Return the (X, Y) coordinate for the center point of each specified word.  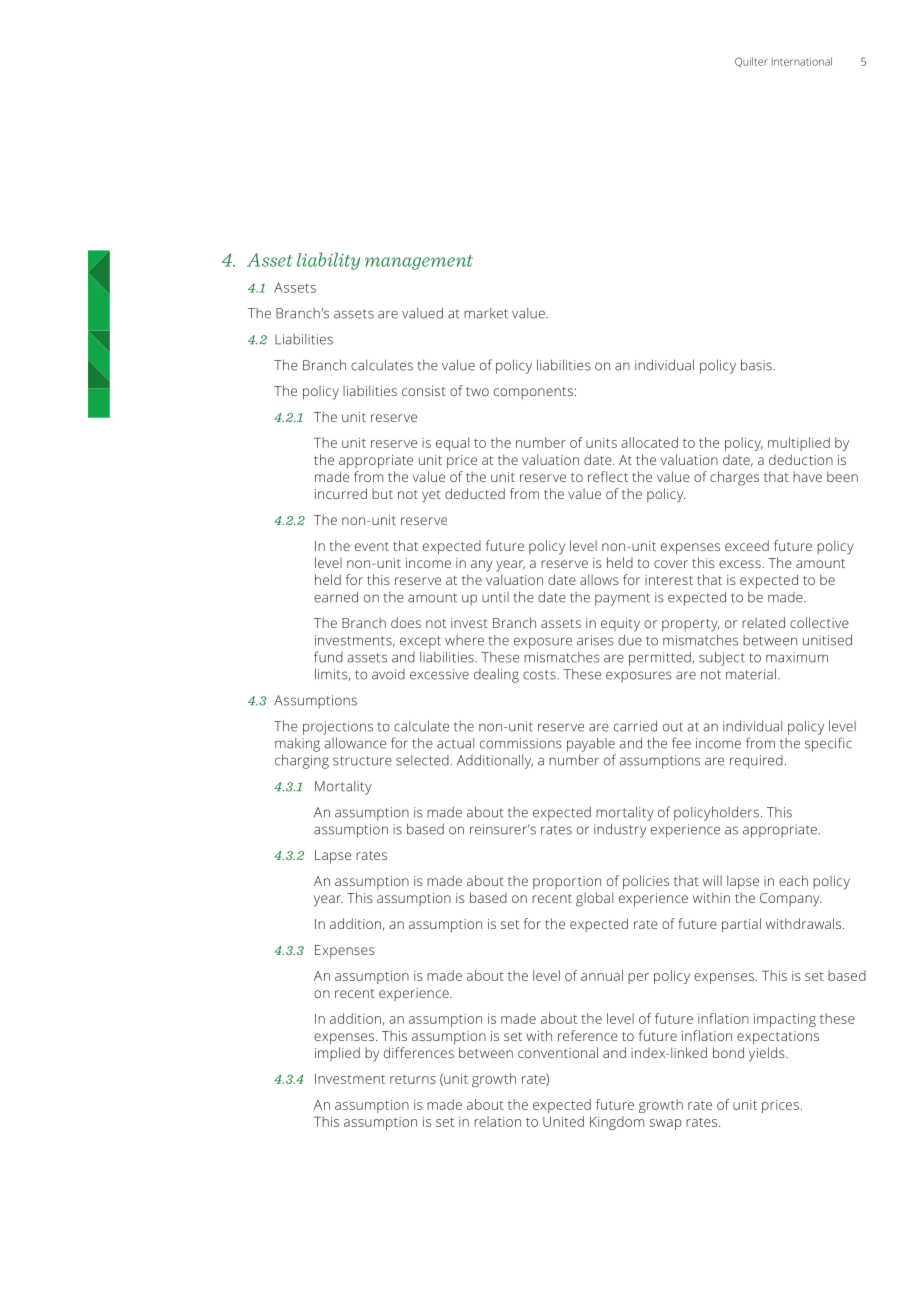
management (419, 262)
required (756, 762)
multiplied (799, 444)
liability (328, 261)
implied (337, 1054)
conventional (558, 1052)
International (802, 61)
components (533, 393)
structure (362, 761)
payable (591, 744)
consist (424, 391)
